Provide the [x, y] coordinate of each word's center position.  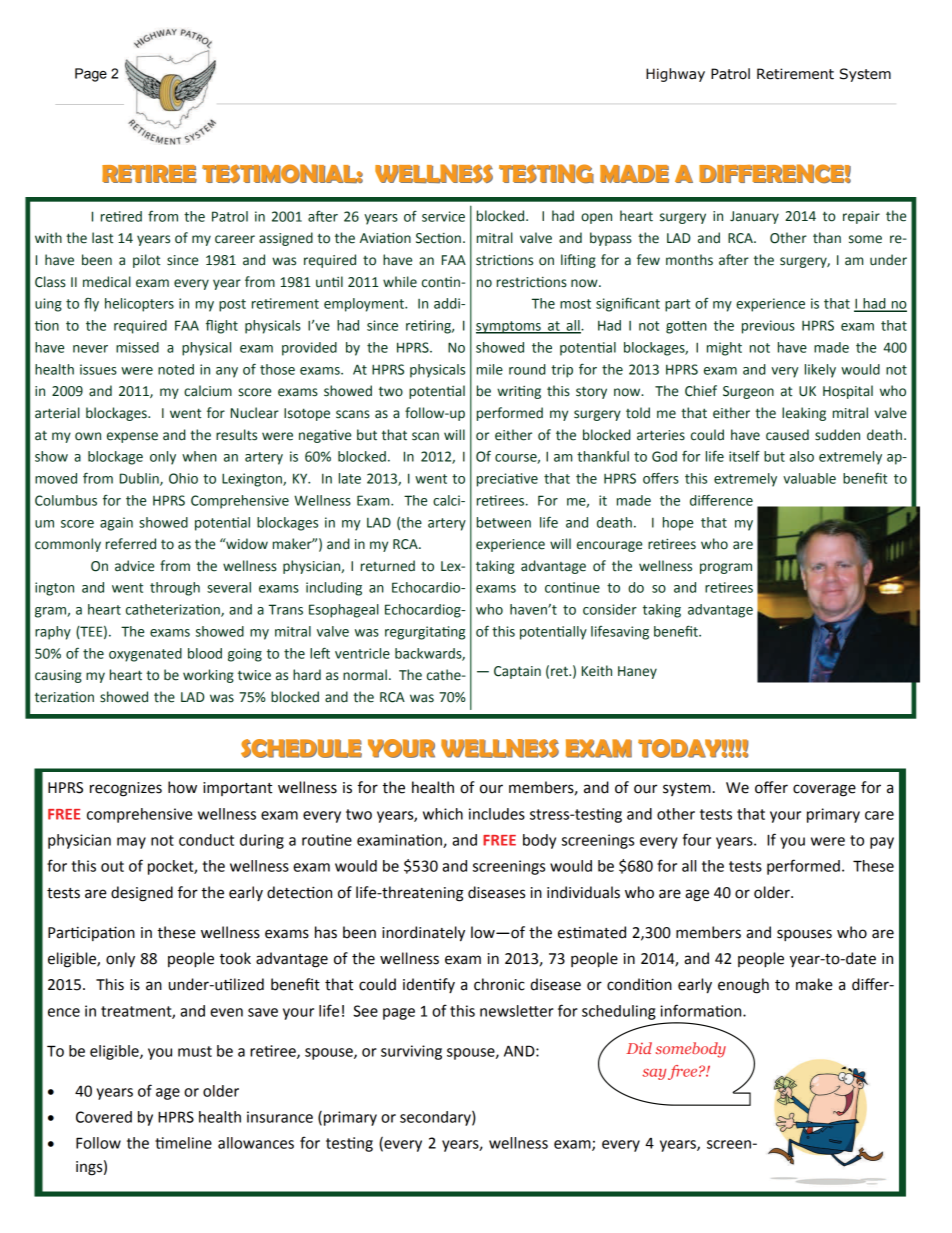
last [102, 238]
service [443, 216]
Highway [675, 75]
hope [678, 524]
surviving [411, 1052]
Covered [104, 1117]
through [175, 589]
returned [388, 566]
